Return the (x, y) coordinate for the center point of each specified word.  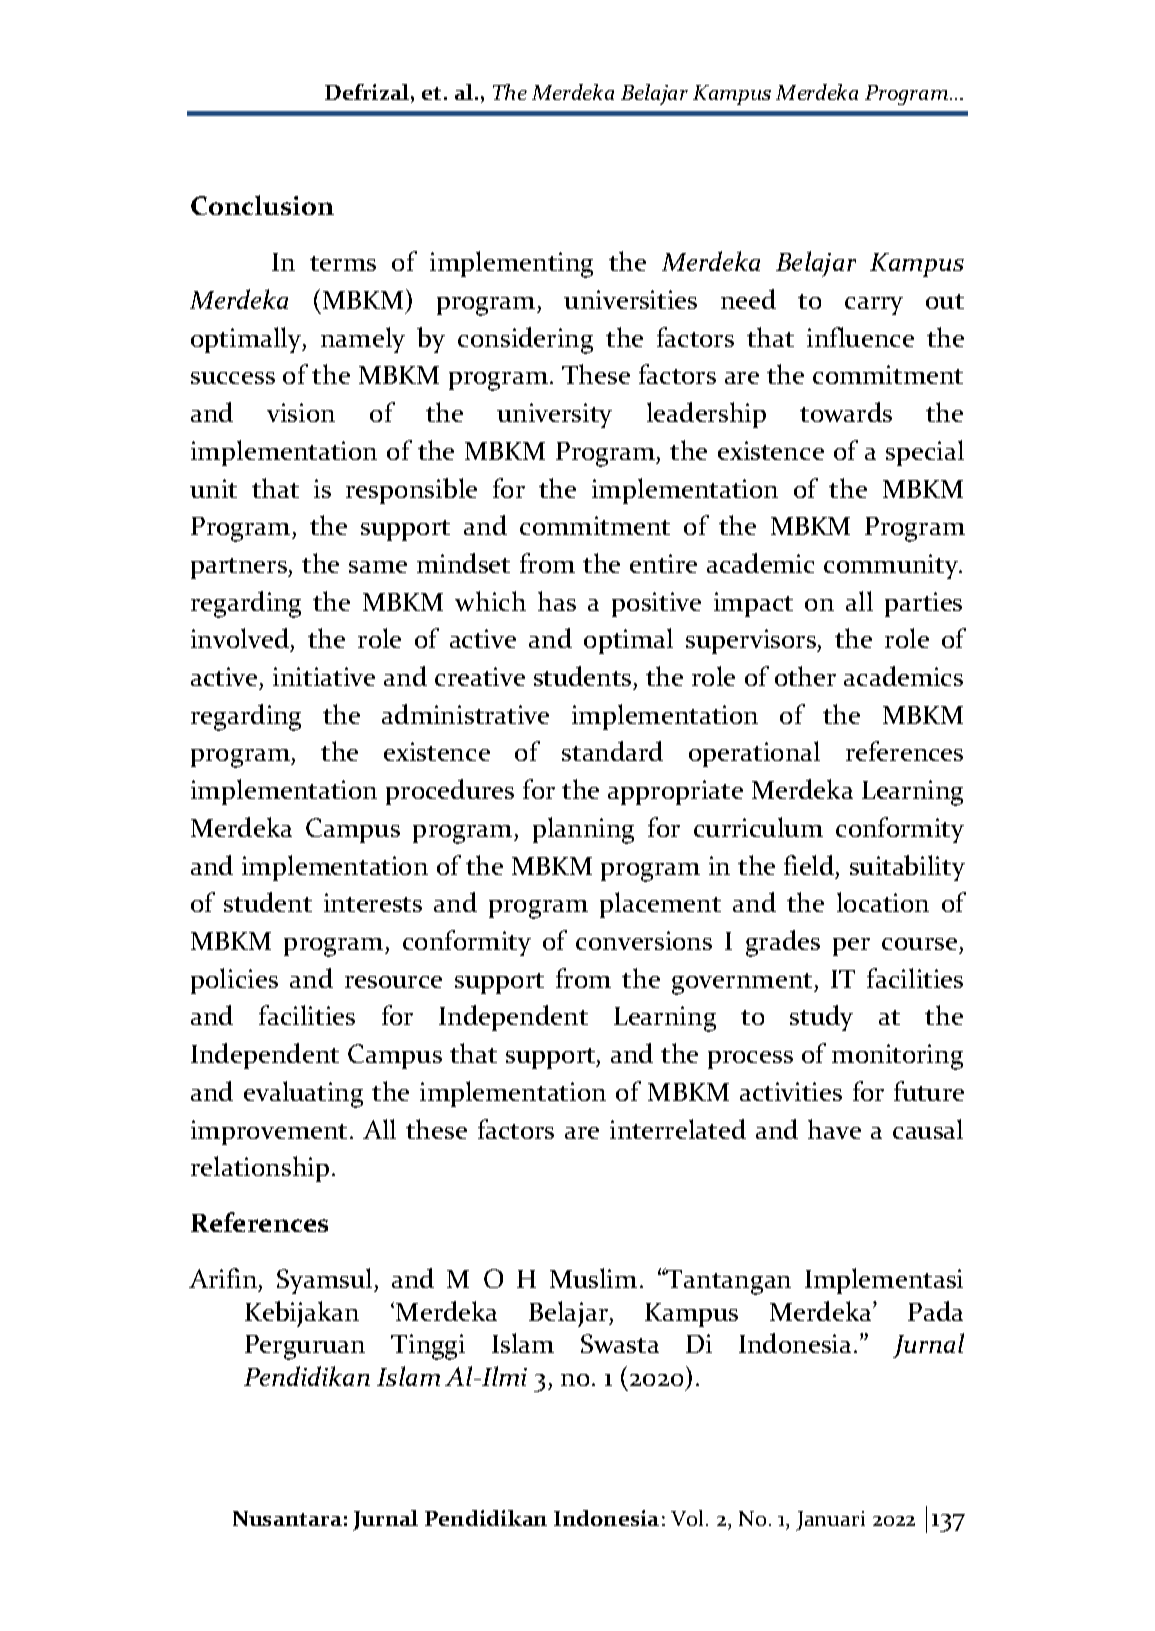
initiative (324, 676)
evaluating (303, 1094)
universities (630, 299)
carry (874, 306)
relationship (260, 1169)
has (557, 601)
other (805, 676)
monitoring (897, 1057)
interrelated (678, 1129)
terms (343, 263)
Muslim (593, 1278)
